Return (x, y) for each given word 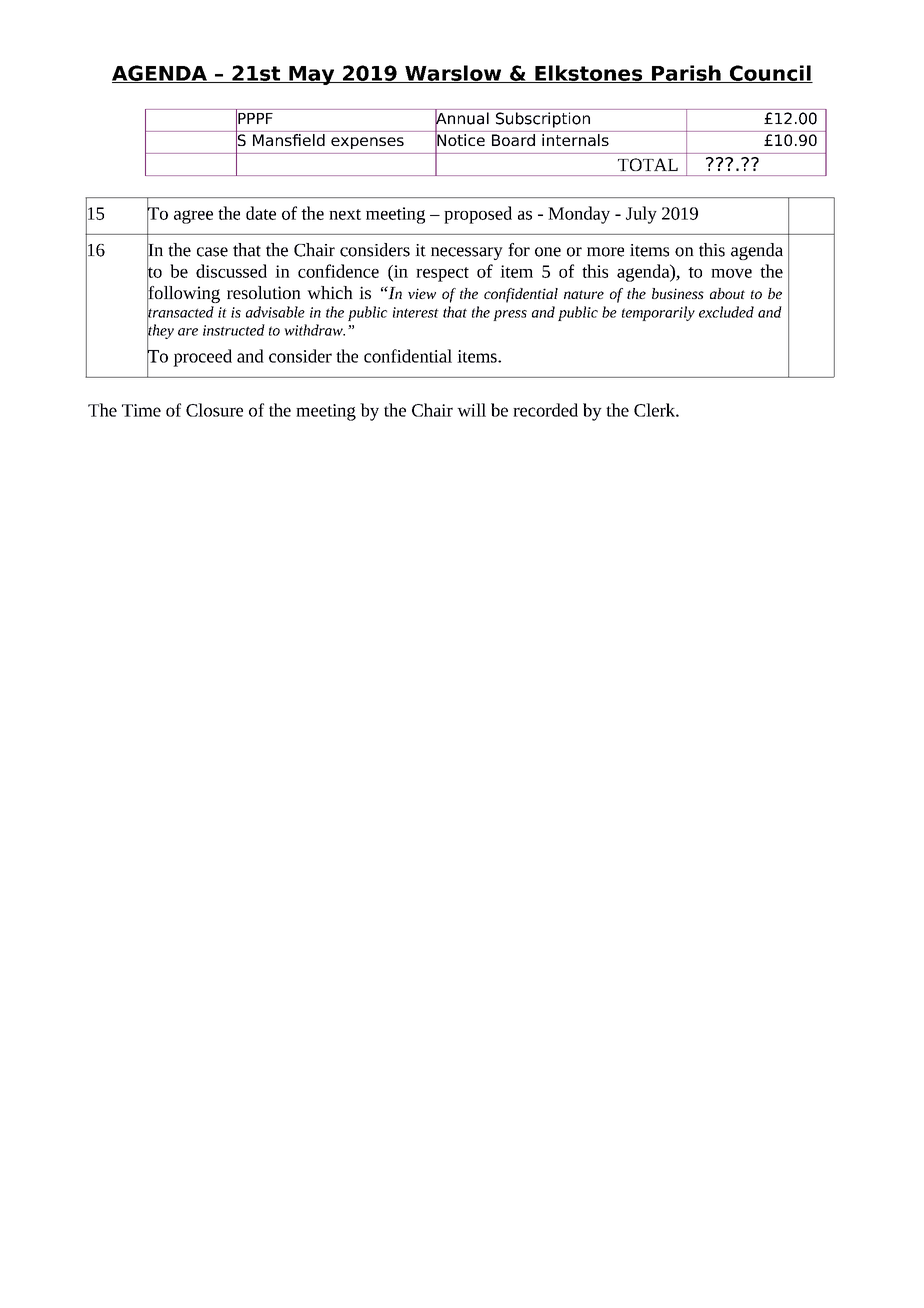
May (312, 75)
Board (513, 140)
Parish (686, 74)
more (605, 252)
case (212, 252)
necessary (467, 253)
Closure (214, 410)
